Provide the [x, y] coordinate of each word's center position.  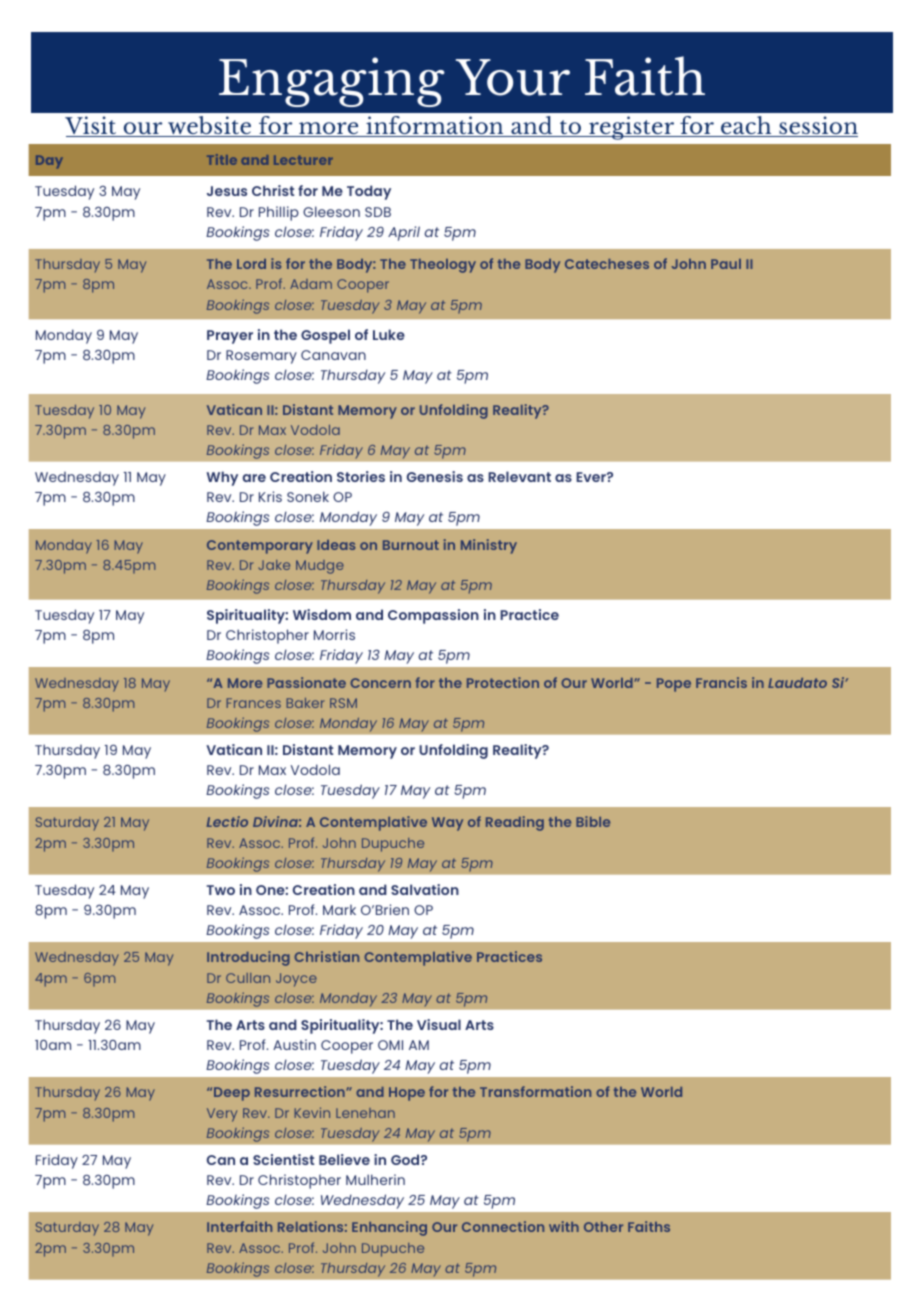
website [209, 126]
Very [222, 1115]
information [435, 126]
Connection [503, 1226]
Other [603, 1227]
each [746, 126]
